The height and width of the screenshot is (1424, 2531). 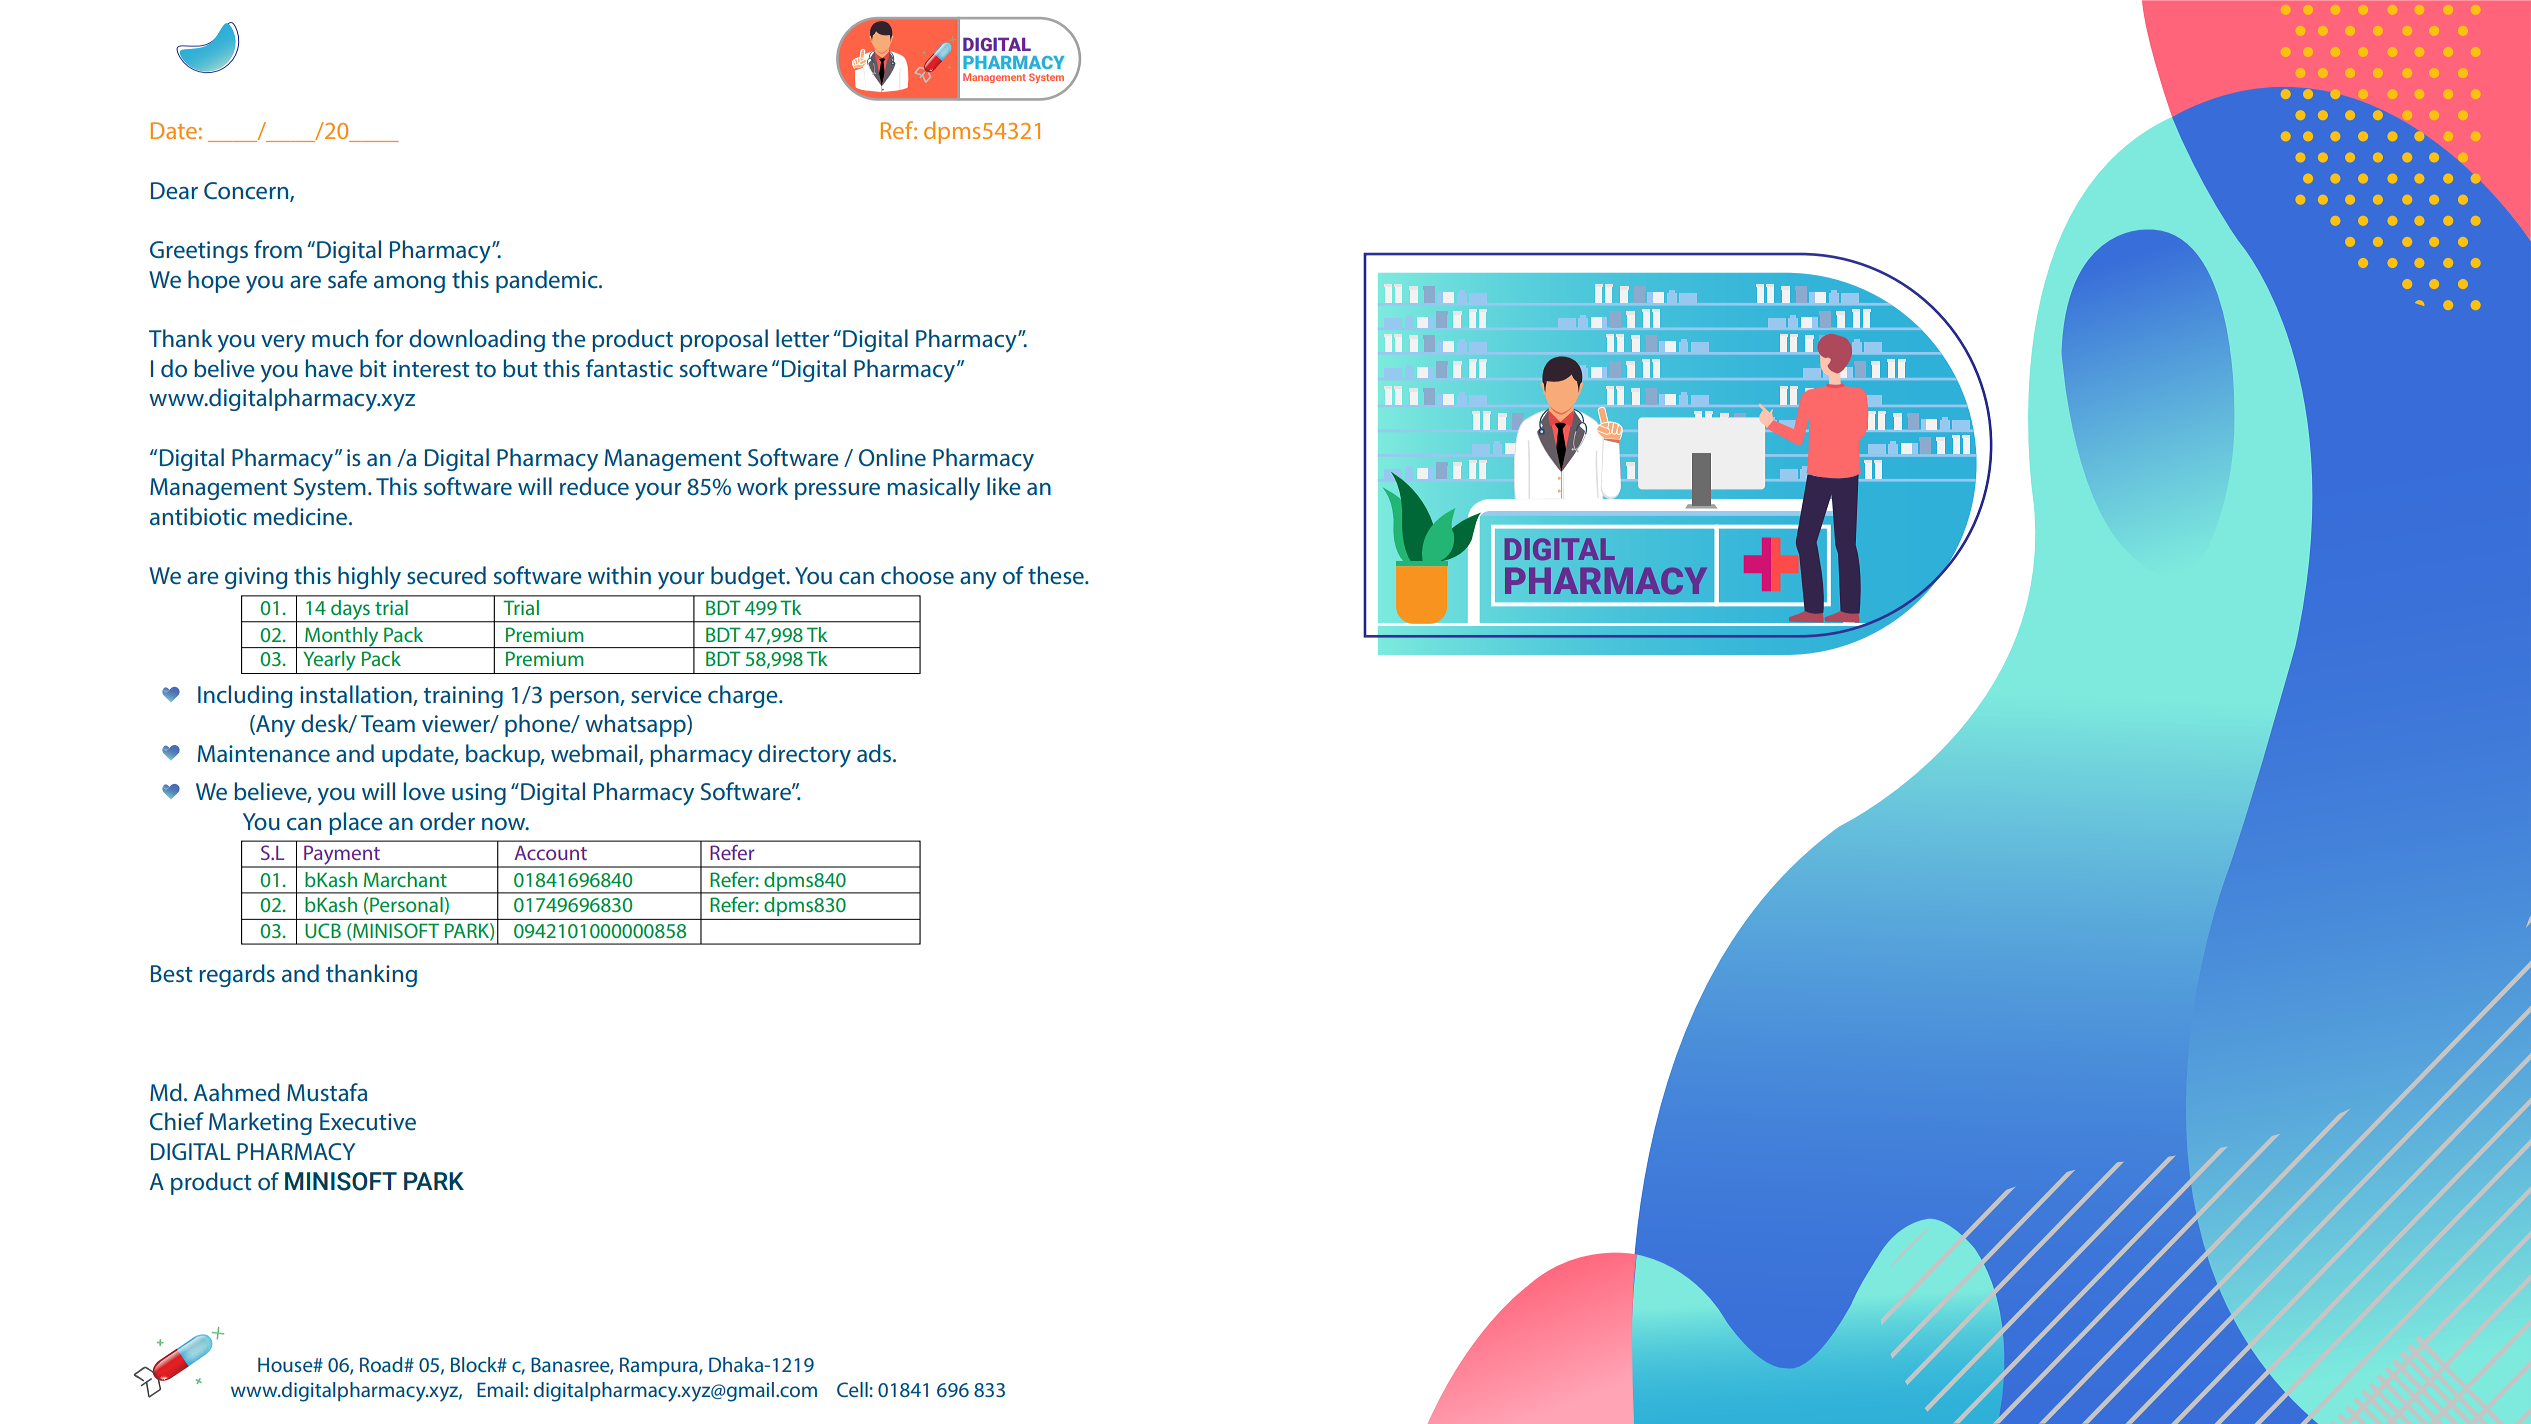 What do you see at coordinates (550, 853) in the screenshot?
I see `Account` at bounding box center [550, 853].
